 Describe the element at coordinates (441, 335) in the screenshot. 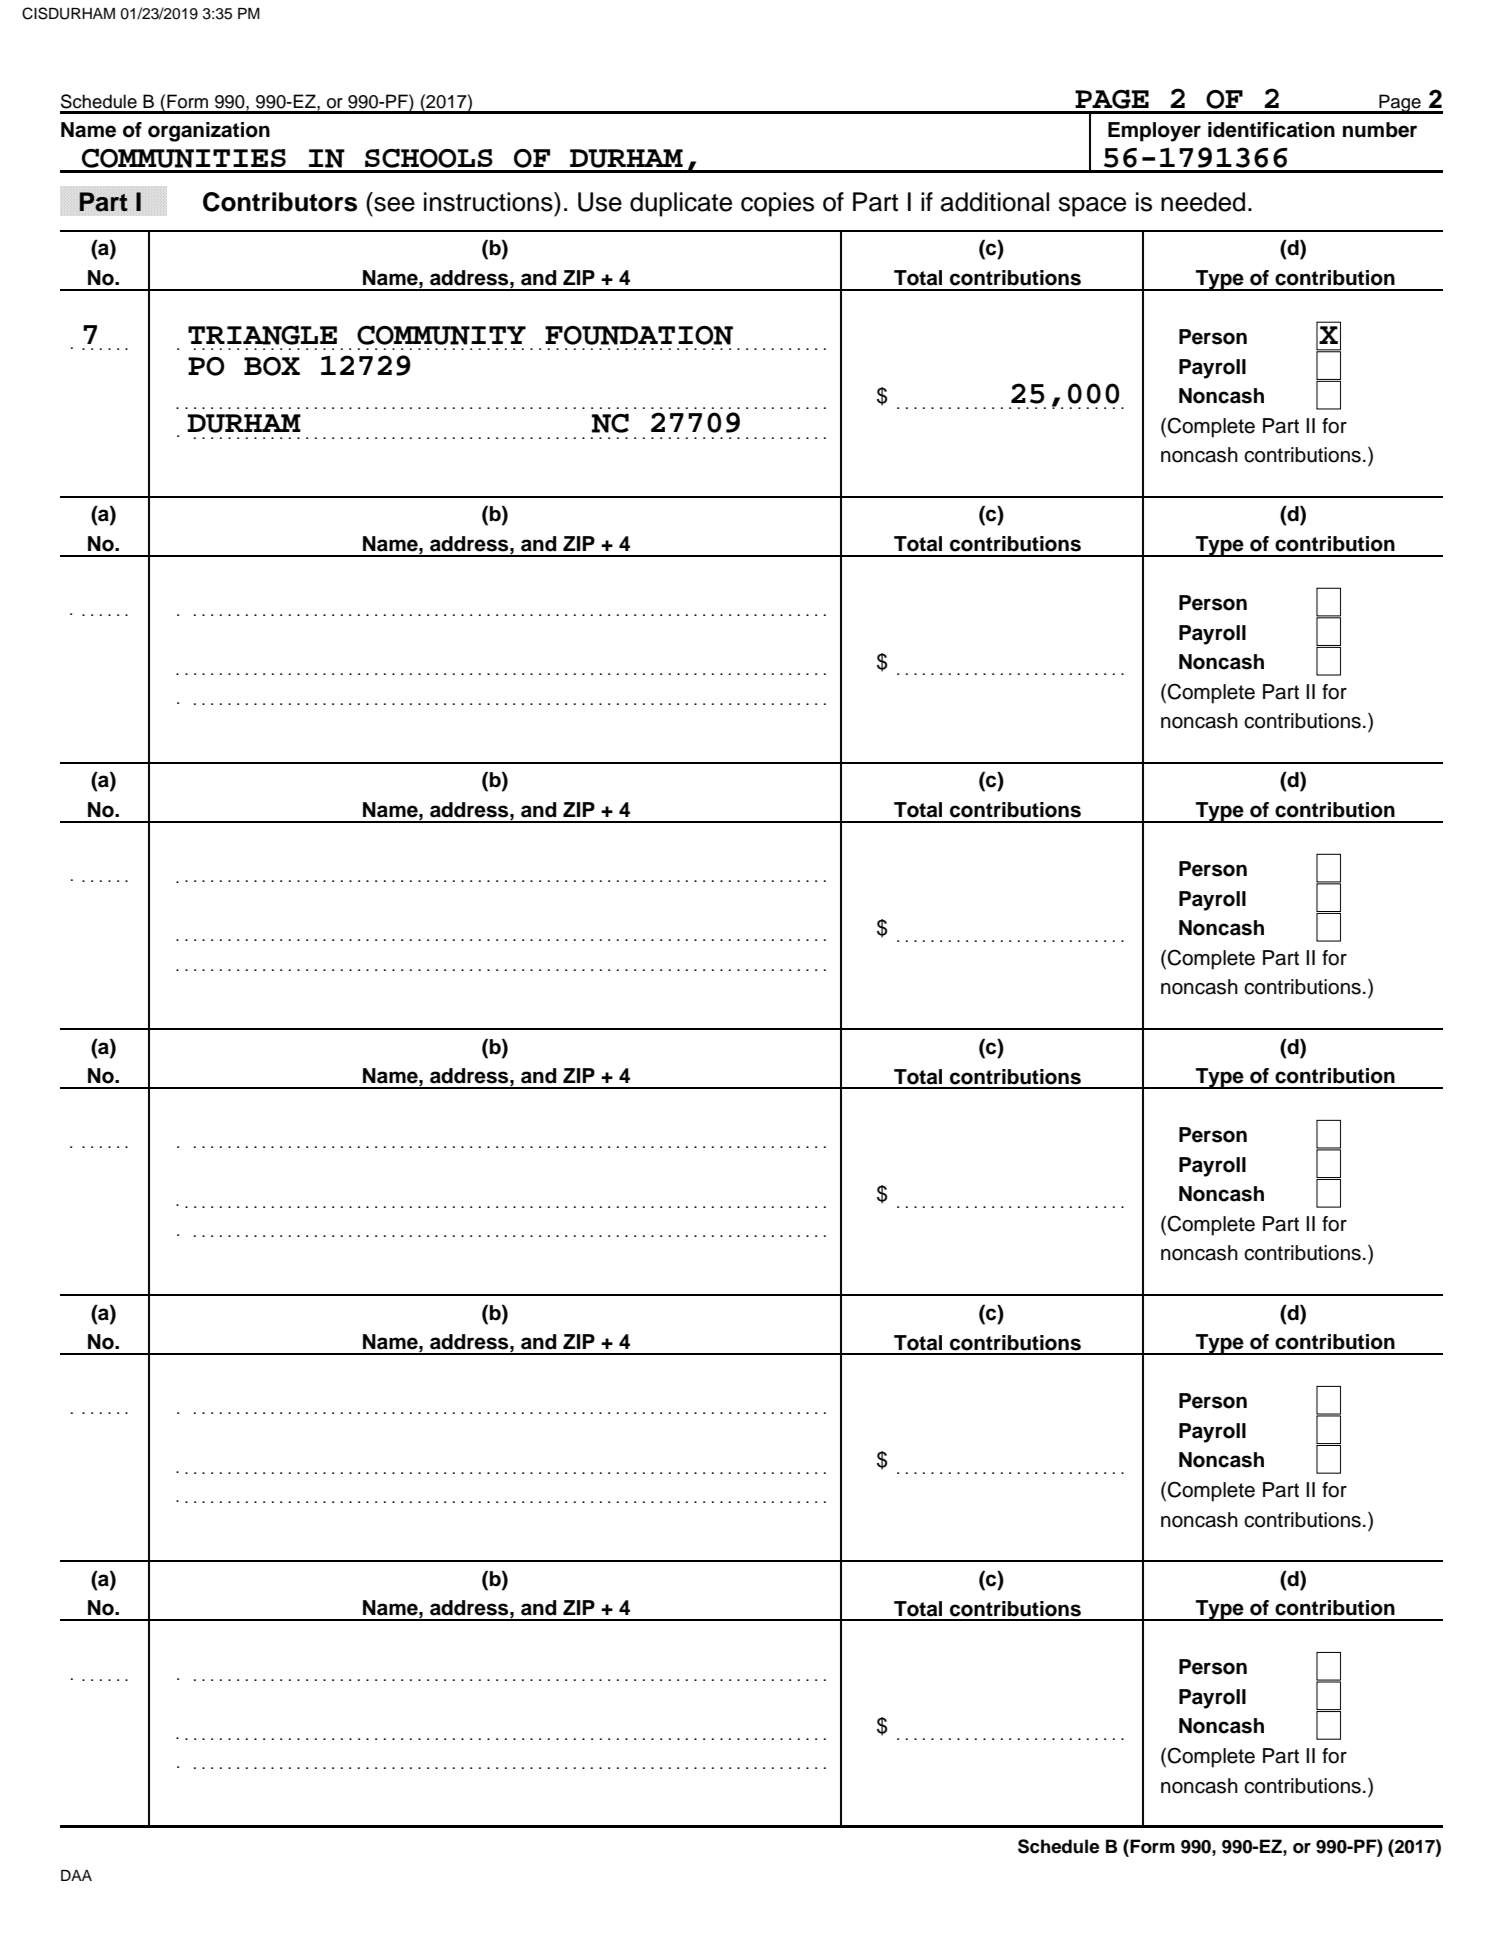

I see `COMMUNITY` at that location.
